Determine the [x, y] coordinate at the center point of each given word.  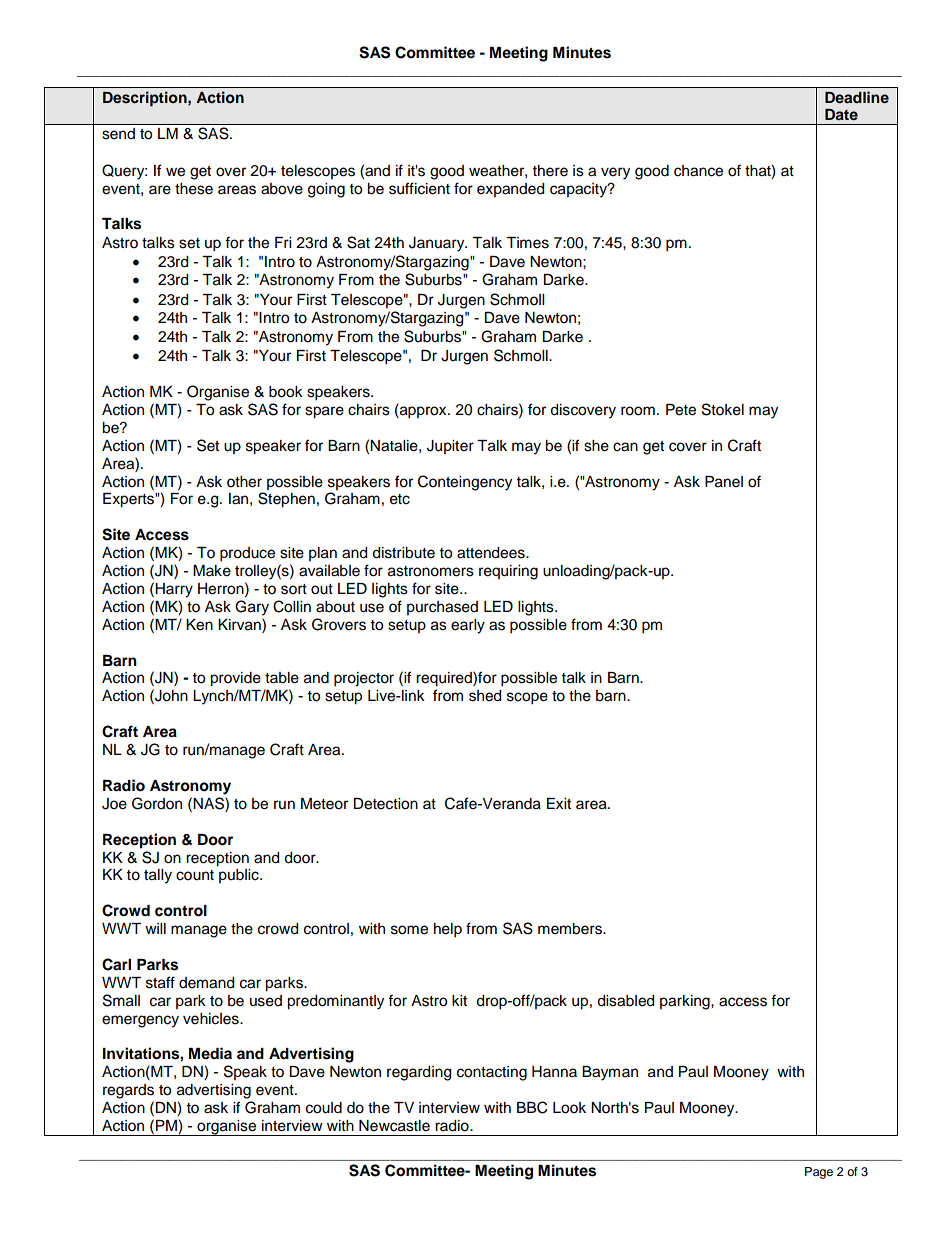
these [194, 189]
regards [128, 1091]
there [550, 171]
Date [841, 114]
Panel [724, 482]
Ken [199, 625]
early [468, 626]
